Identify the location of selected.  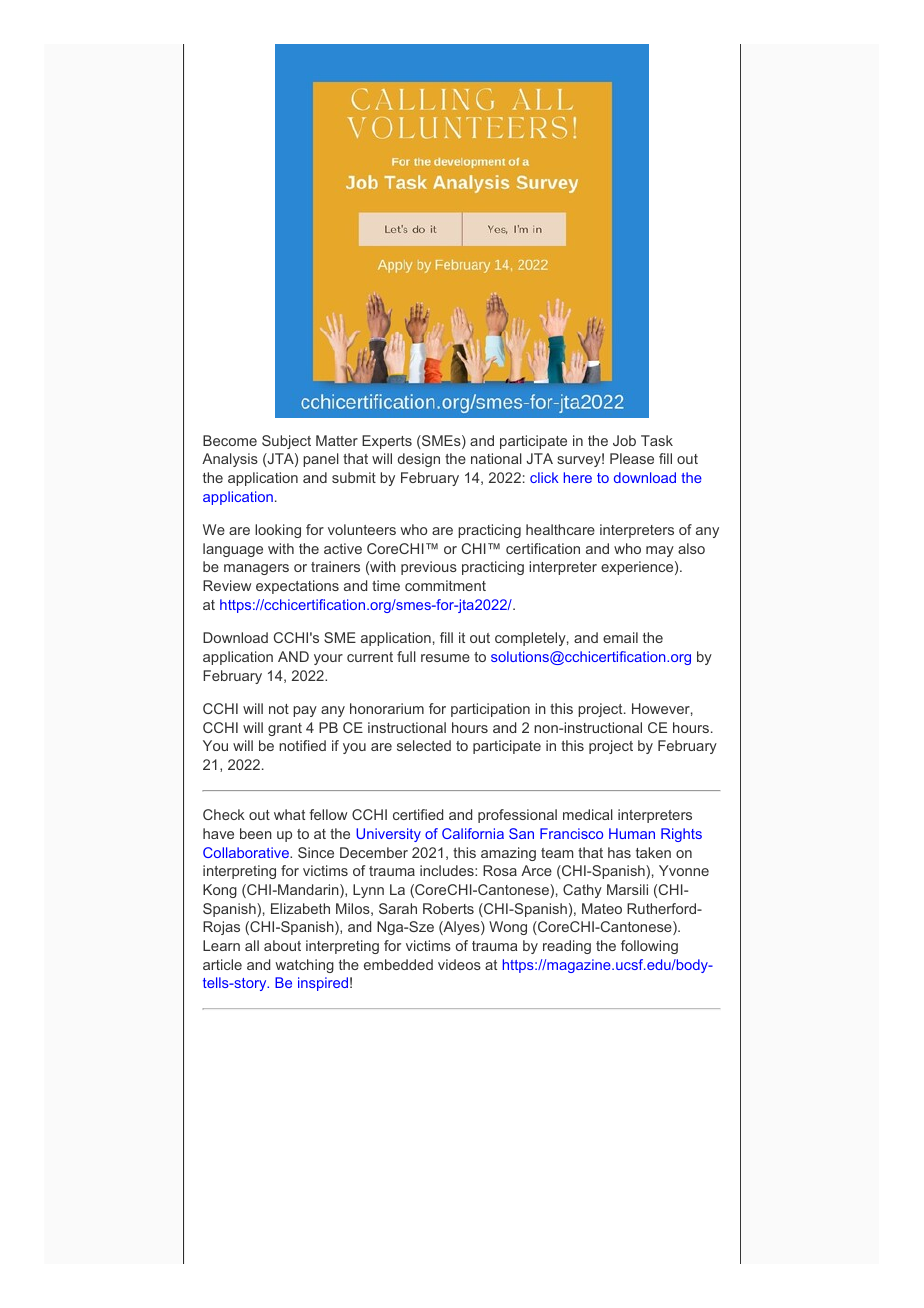
(424, 745).
